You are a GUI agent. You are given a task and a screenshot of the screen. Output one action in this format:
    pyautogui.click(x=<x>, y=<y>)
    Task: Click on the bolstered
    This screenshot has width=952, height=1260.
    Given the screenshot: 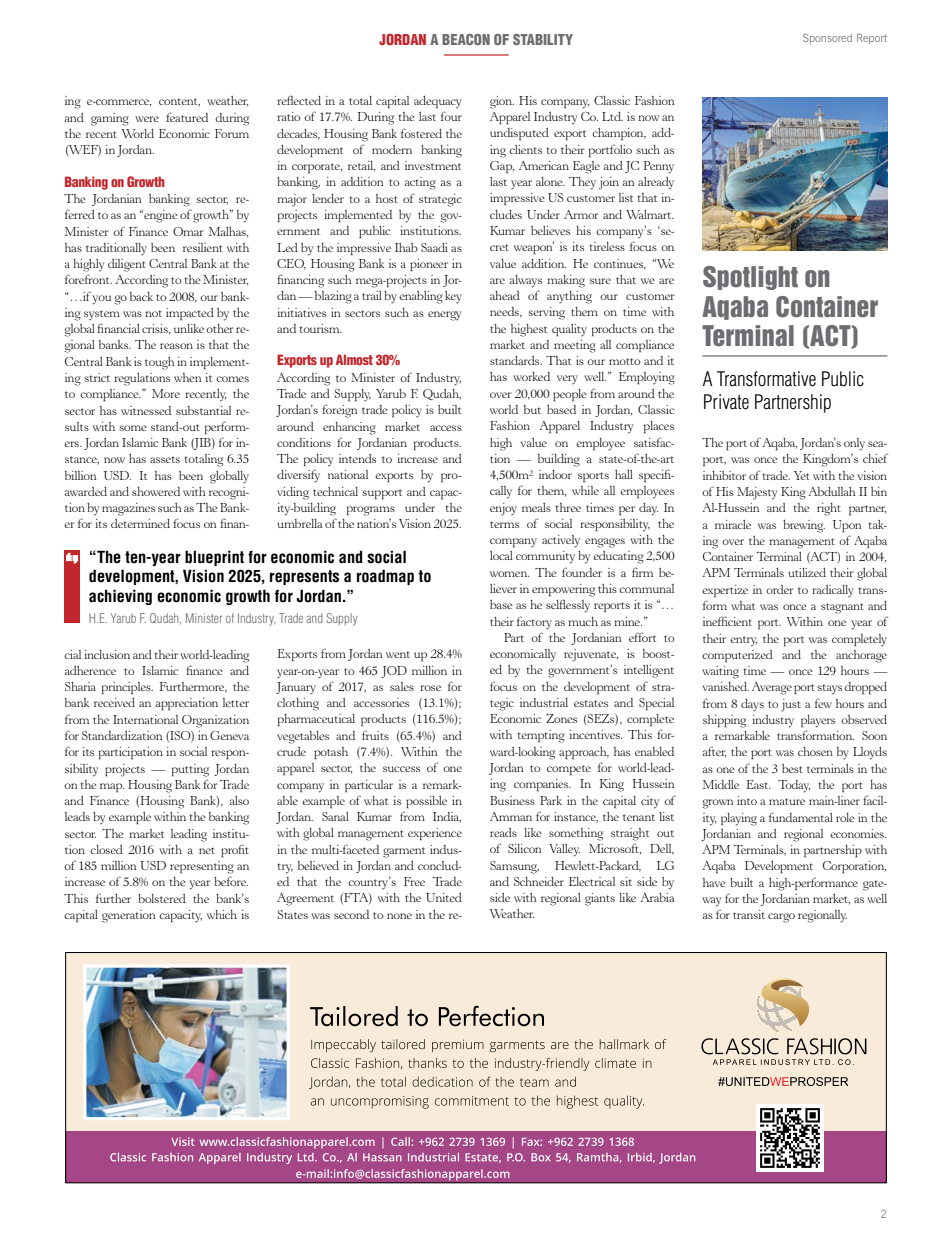 What is the action you would take?
    pyautogui.click(x=162, y=898)
